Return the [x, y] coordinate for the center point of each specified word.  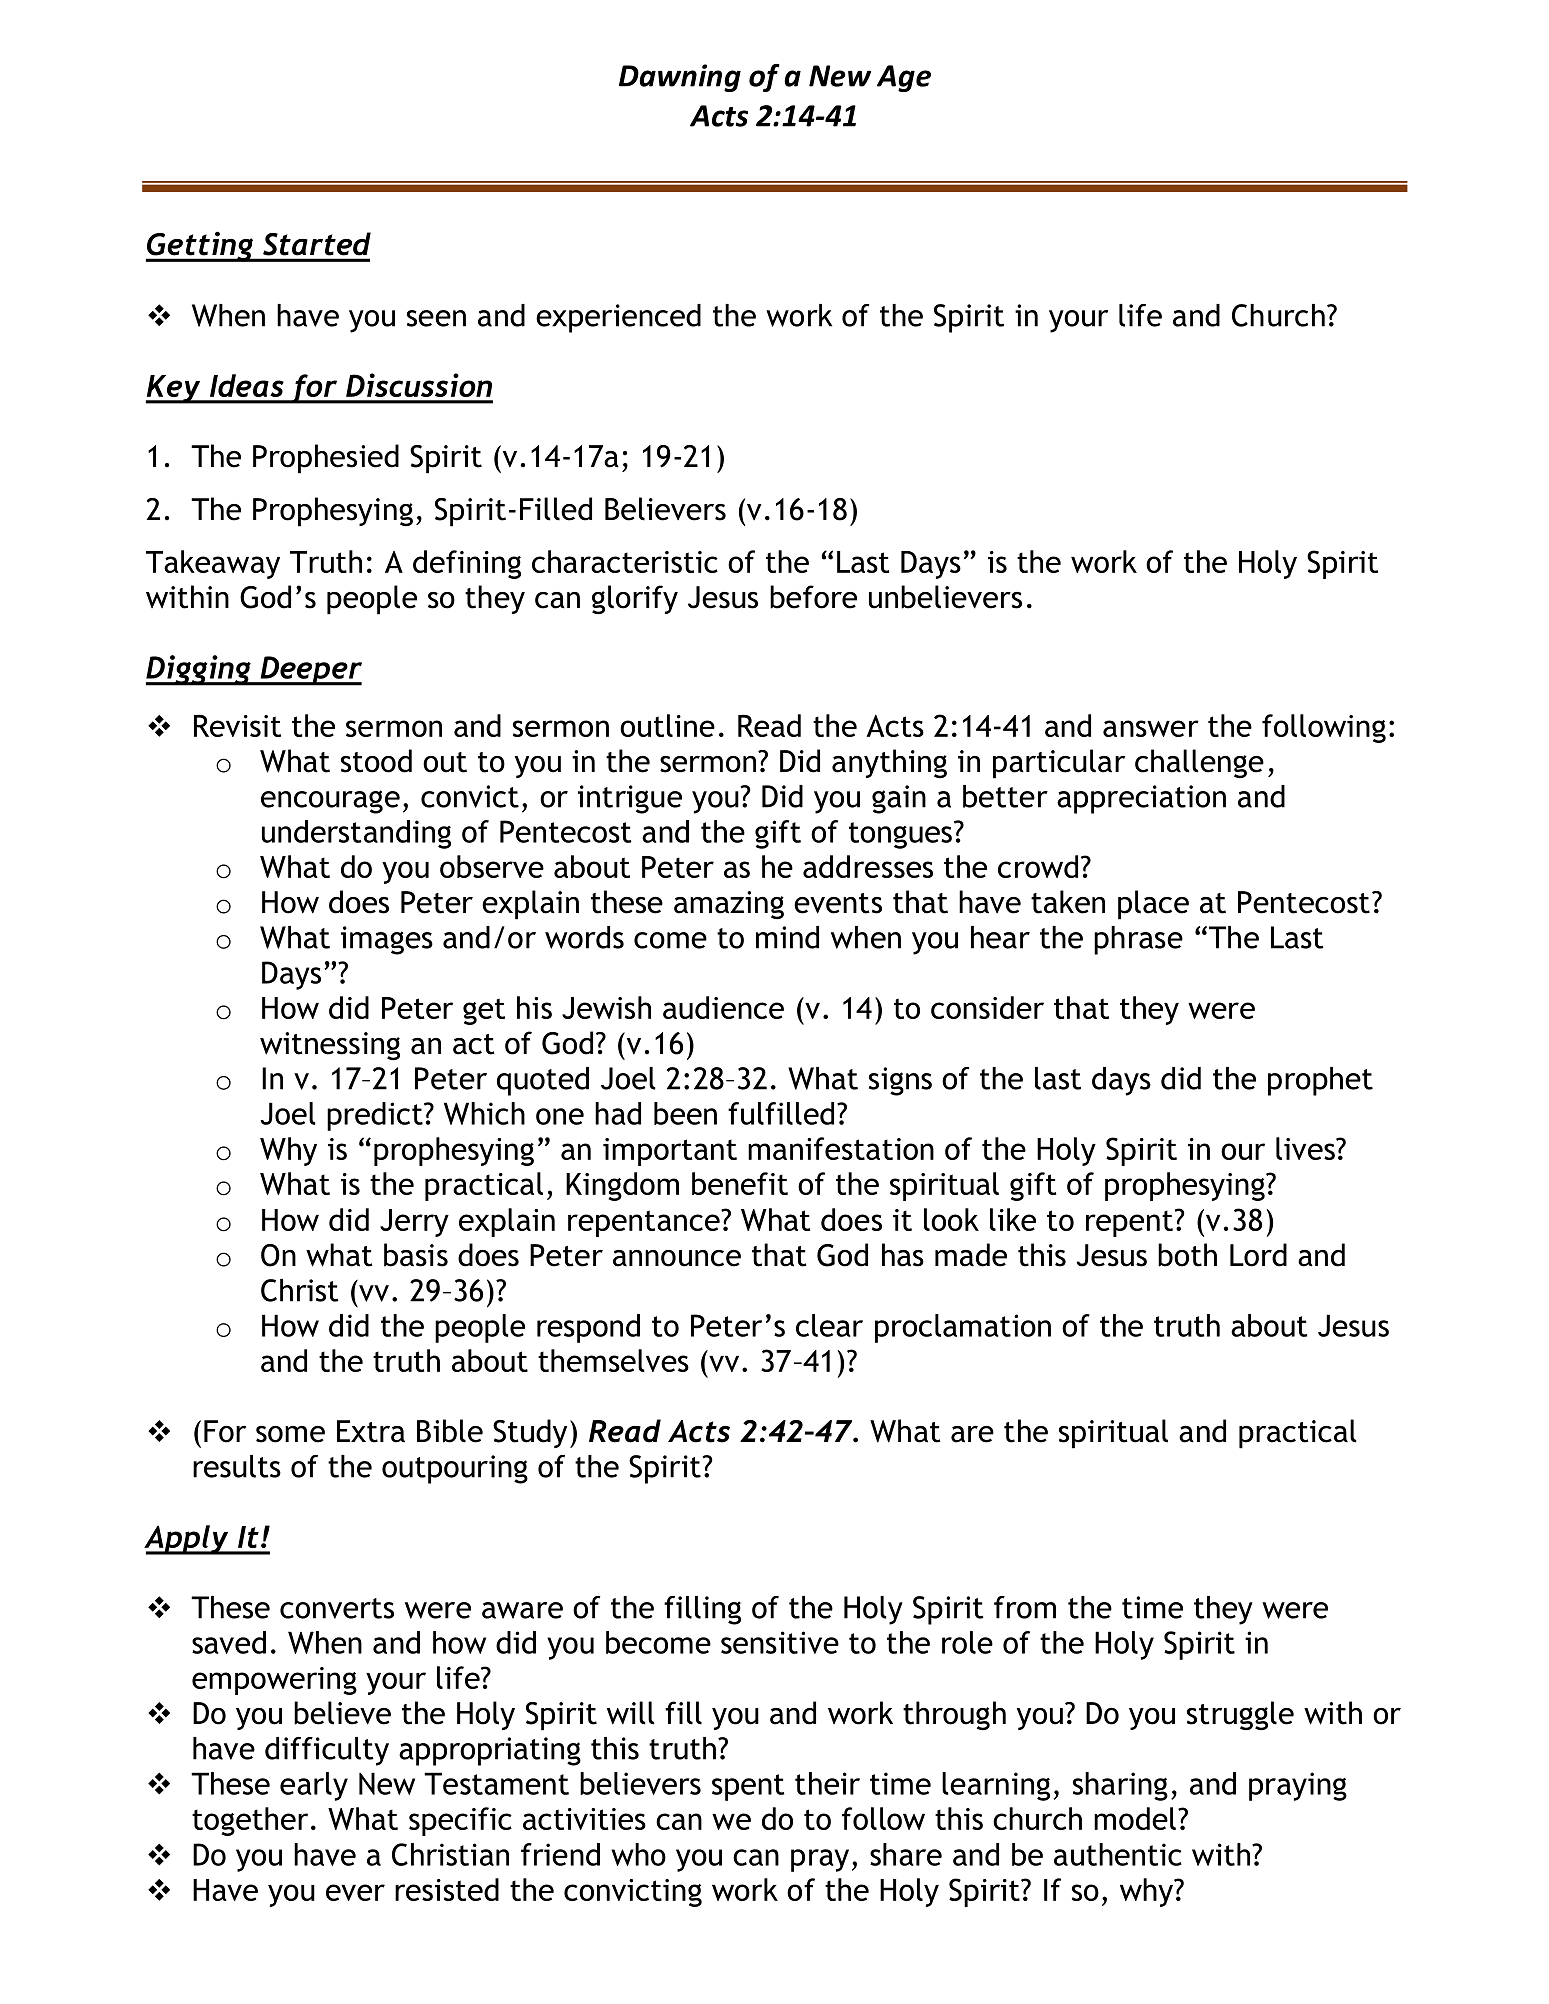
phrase [1138, 940]
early [314, 1786]
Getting [201, 246]
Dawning [680, 78]
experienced [618, 318]
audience [723, 1007]
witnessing [330, 1046]
